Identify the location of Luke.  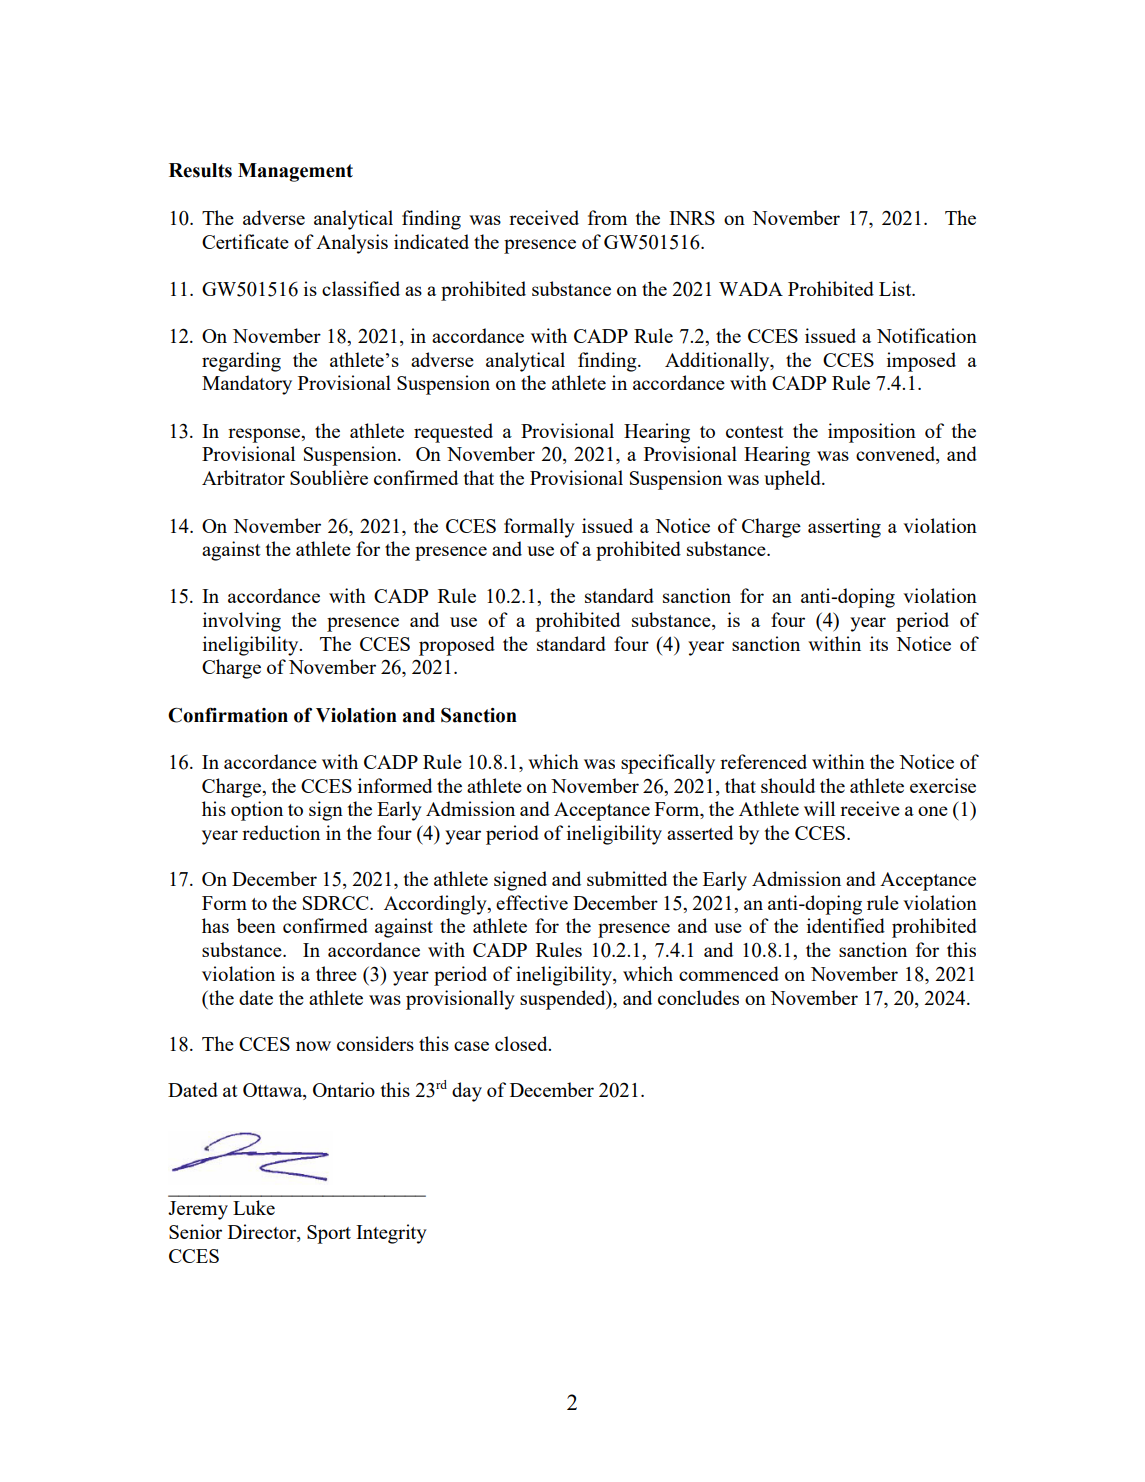
(254, 1207).
